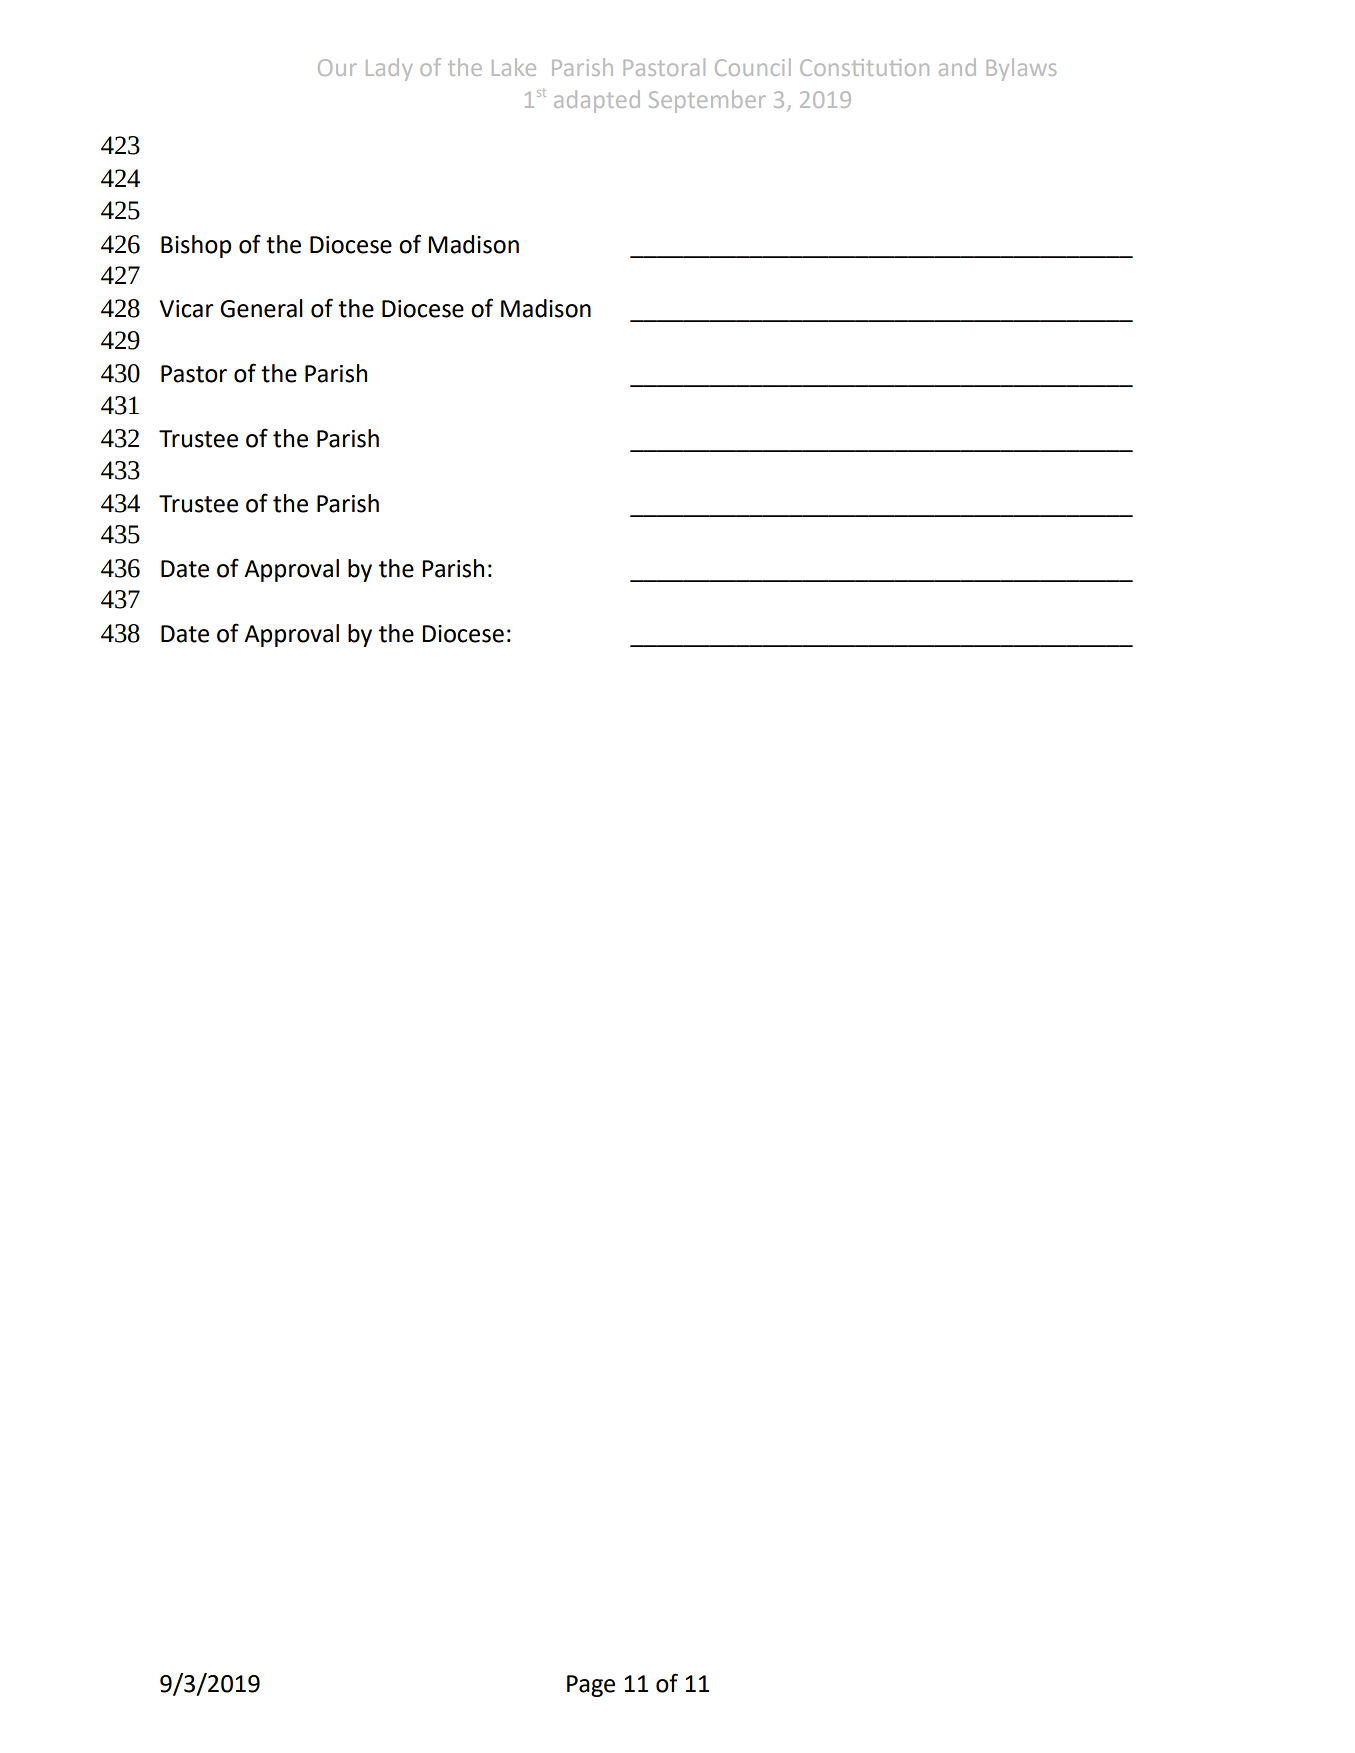 The width and height of the screenshot is (1355, 1753). What do you see at coordinates (957, 67) in the screenshot?
I see `and` at bounding box center [957, 67].
